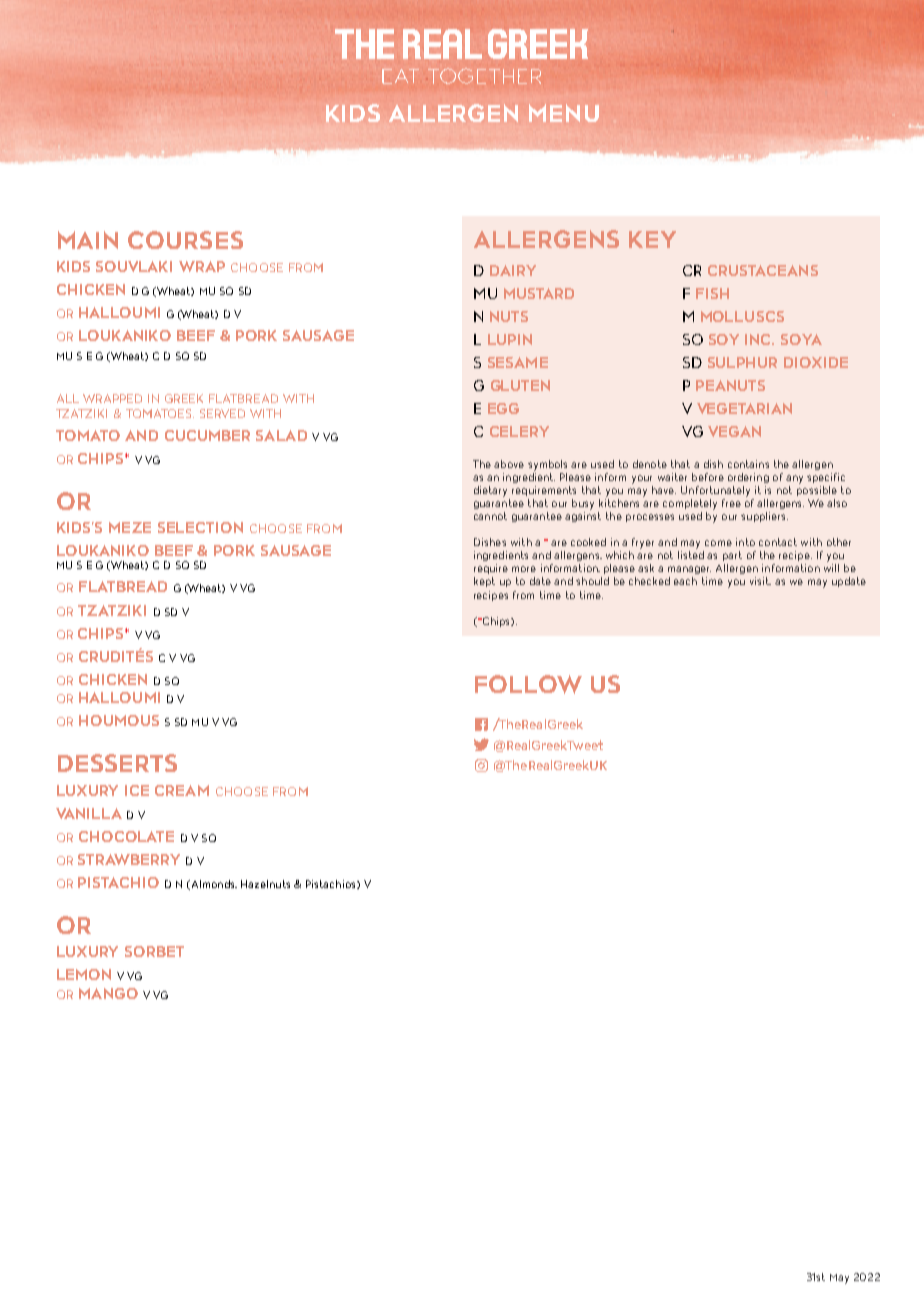 The image size is (924, 1308). I want to click on cannot, so click(490, 516).
